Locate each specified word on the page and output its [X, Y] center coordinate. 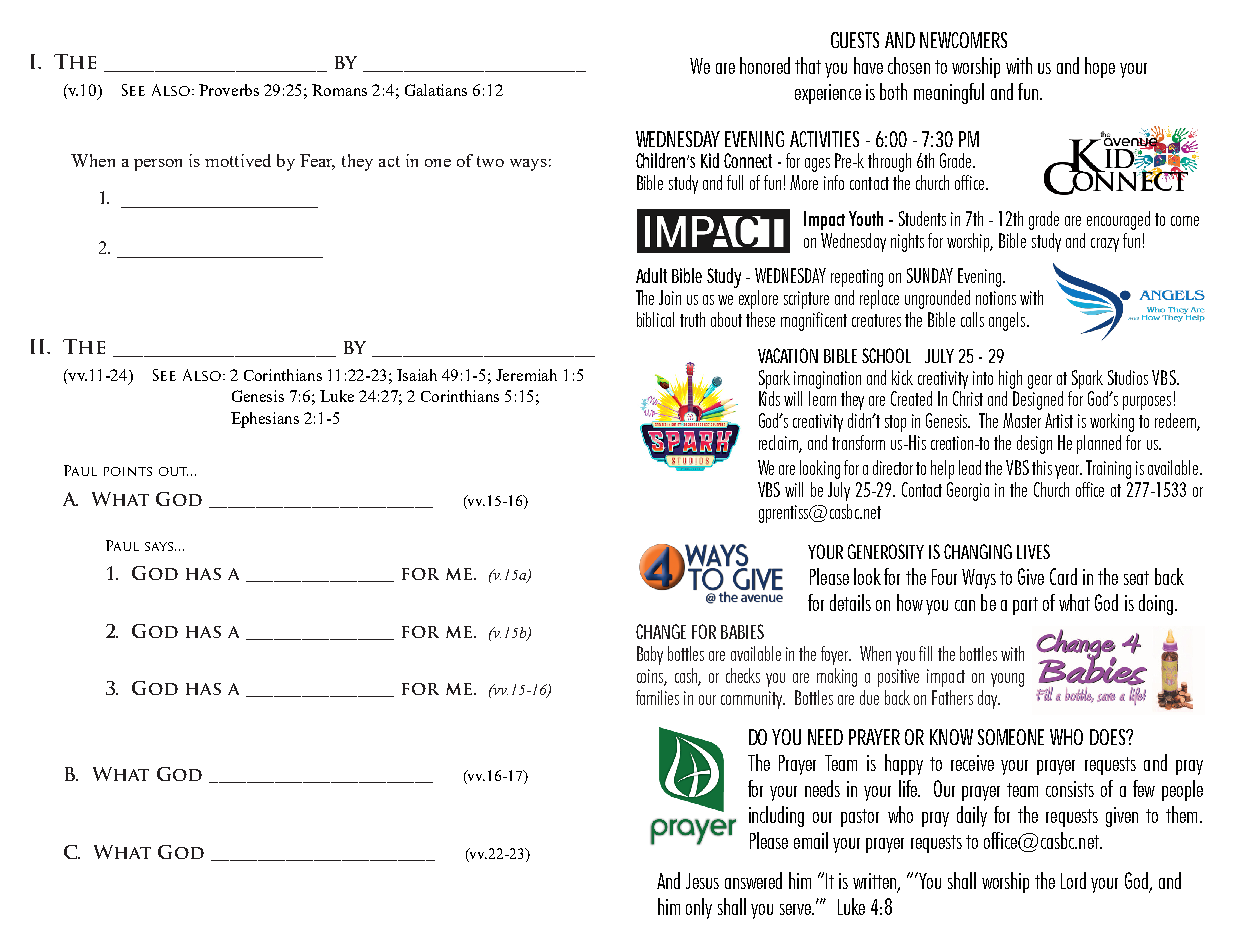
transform [858, 442]
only [699, 908]
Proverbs [229, 90]
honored [765, 65]
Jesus [702, 881]
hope [1100, 67]
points [128, 471]
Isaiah [417, 375]
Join [670, 297]
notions [996, 298]
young [1007, 680]
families [657, 697]
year [1068, 472]
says [160, 546]
